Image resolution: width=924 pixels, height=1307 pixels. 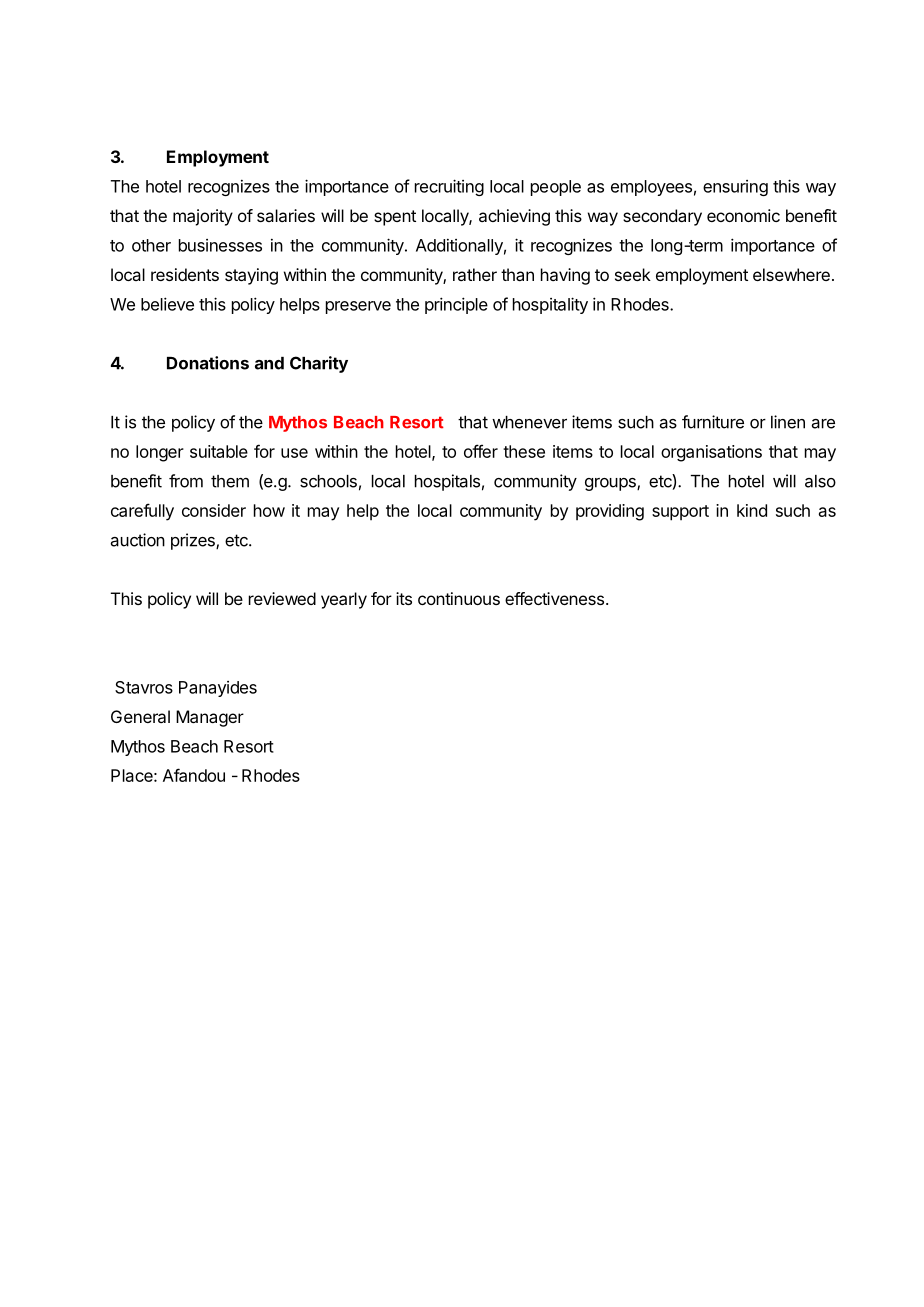 What do you see at coordinates (459, 598) in the page?
I see `continuous` at bounding box center [459, 598].
